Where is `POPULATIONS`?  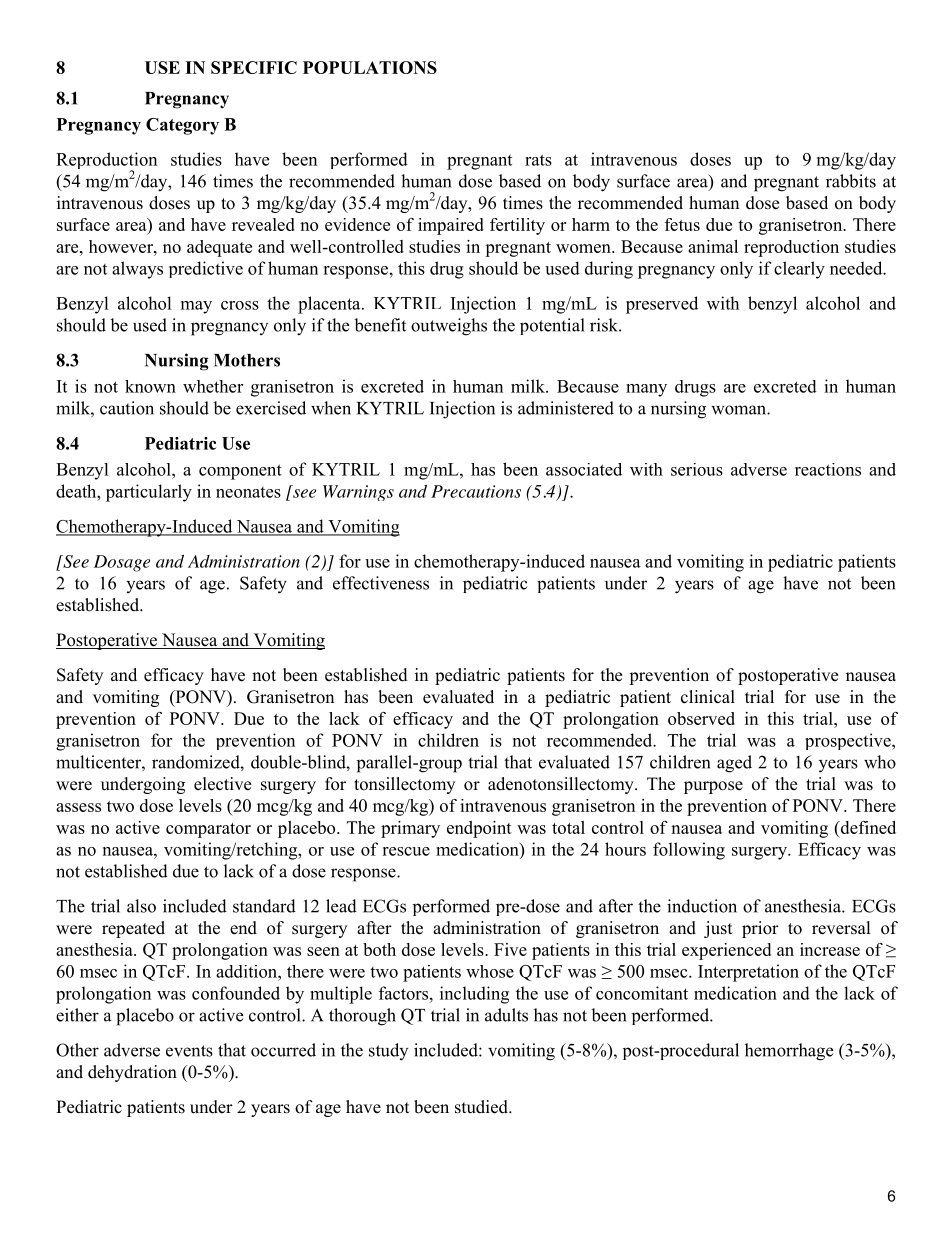 POPULATIONS is located at coordinates (370, 67).
